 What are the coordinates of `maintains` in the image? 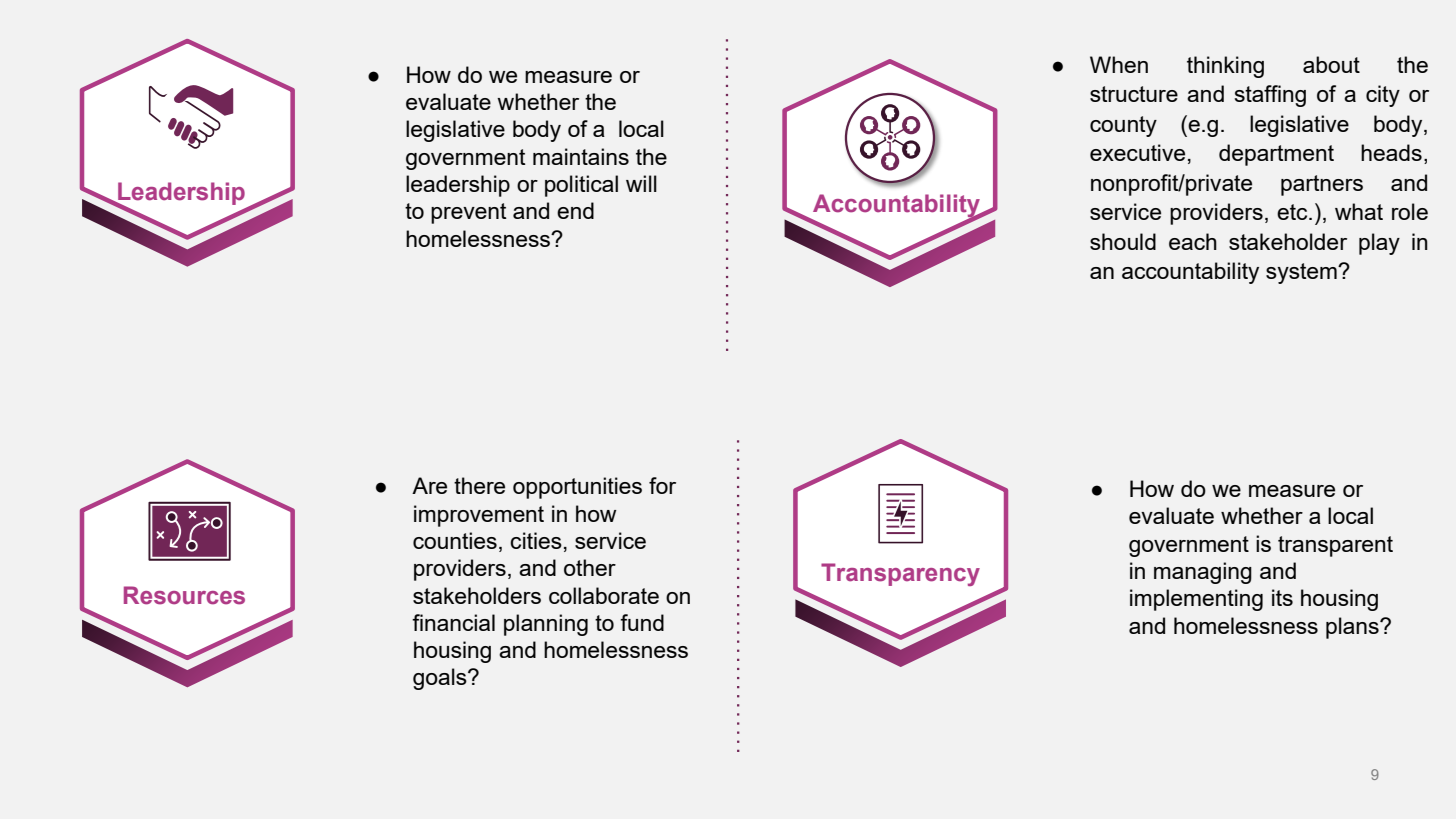 It's located at (581, 156).
